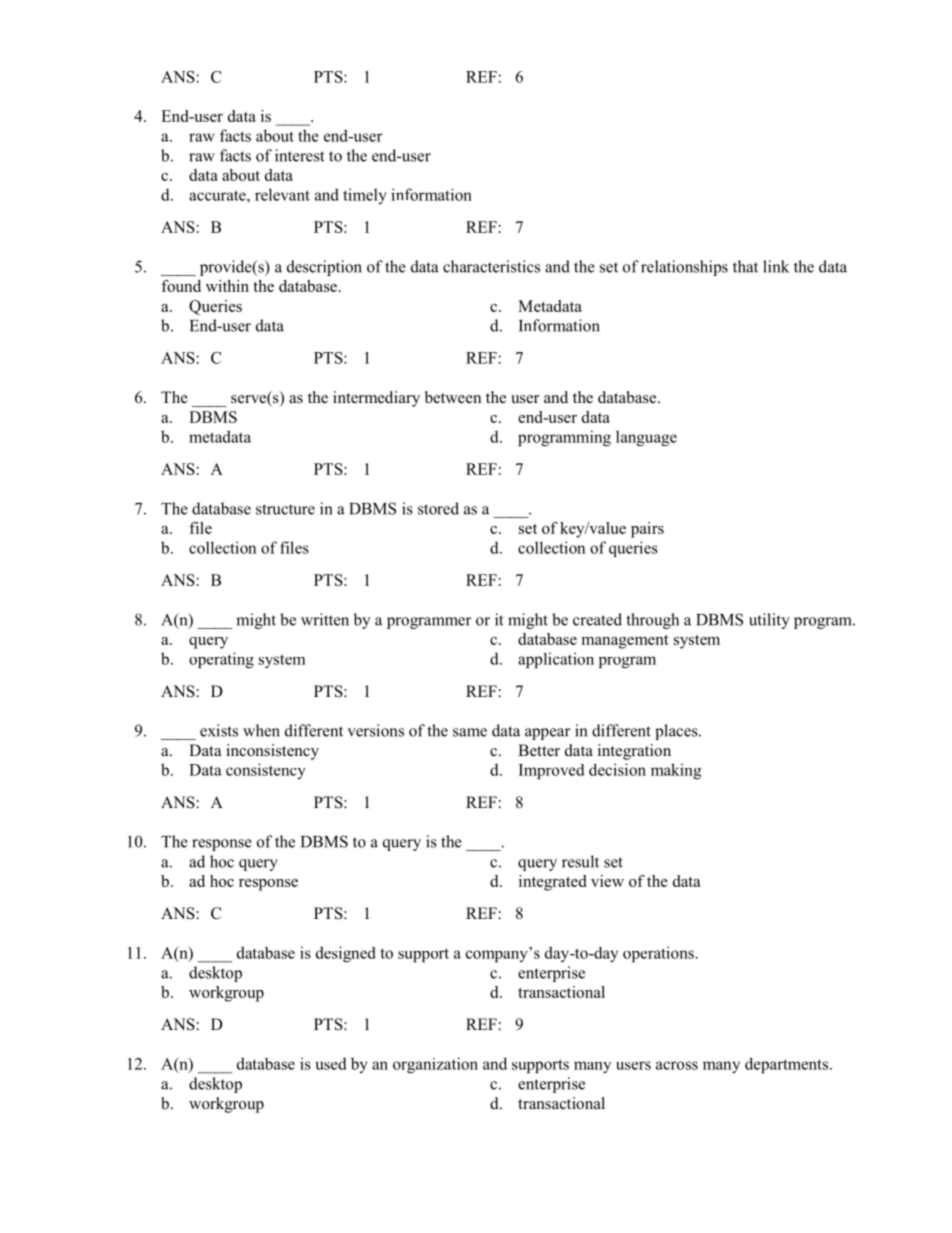  Describe the element at coordinates (331, 1063) in the page. I see `used` at that location.
